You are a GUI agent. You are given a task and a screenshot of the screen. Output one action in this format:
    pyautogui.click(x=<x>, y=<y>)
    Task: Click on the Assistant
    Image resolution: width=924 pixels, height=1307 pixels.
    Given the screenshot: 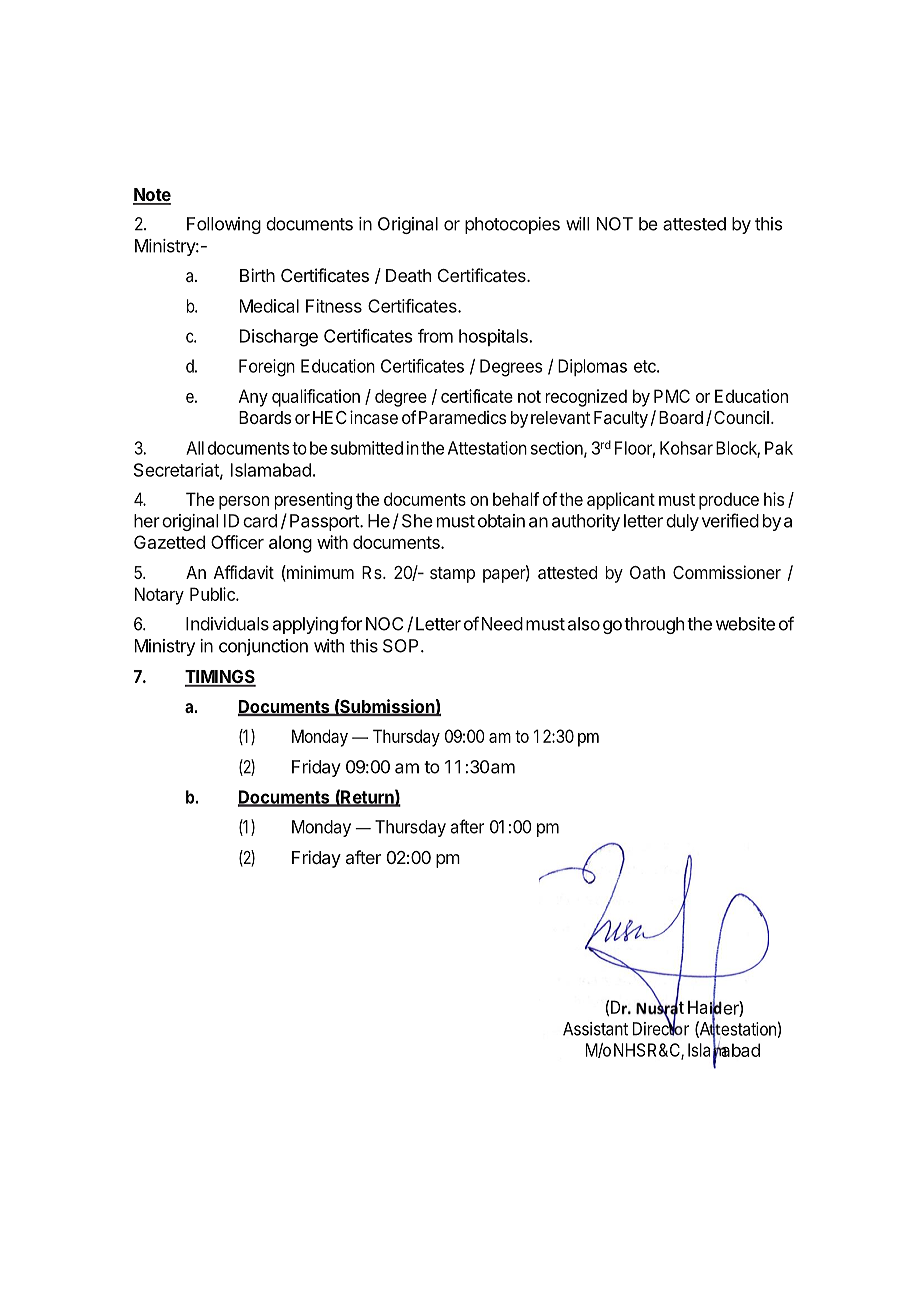 What is the action you would take?
    pyautogui.click(x=595, y=1029)
